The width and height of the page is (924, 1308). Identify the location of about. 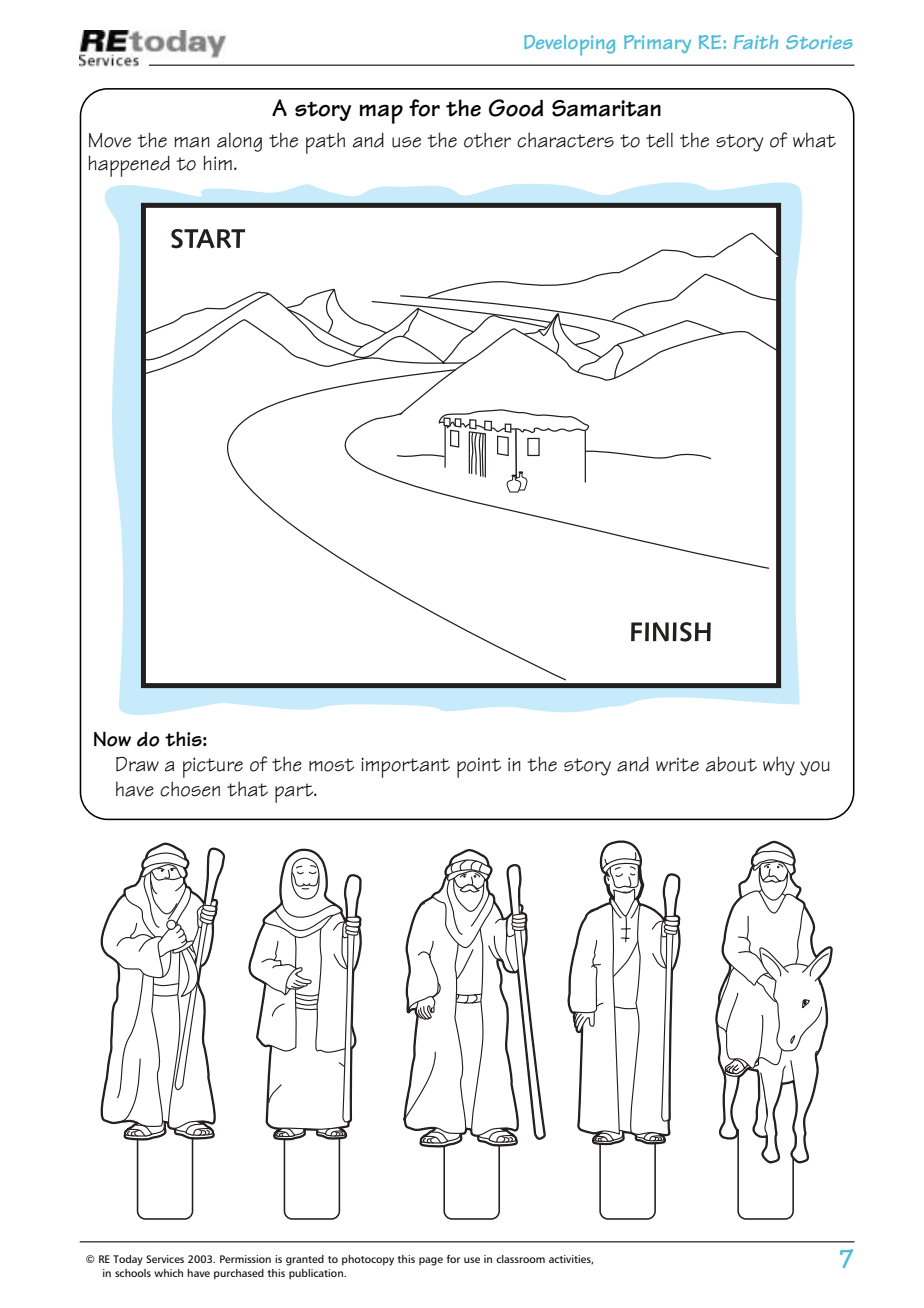
(731, 764).
